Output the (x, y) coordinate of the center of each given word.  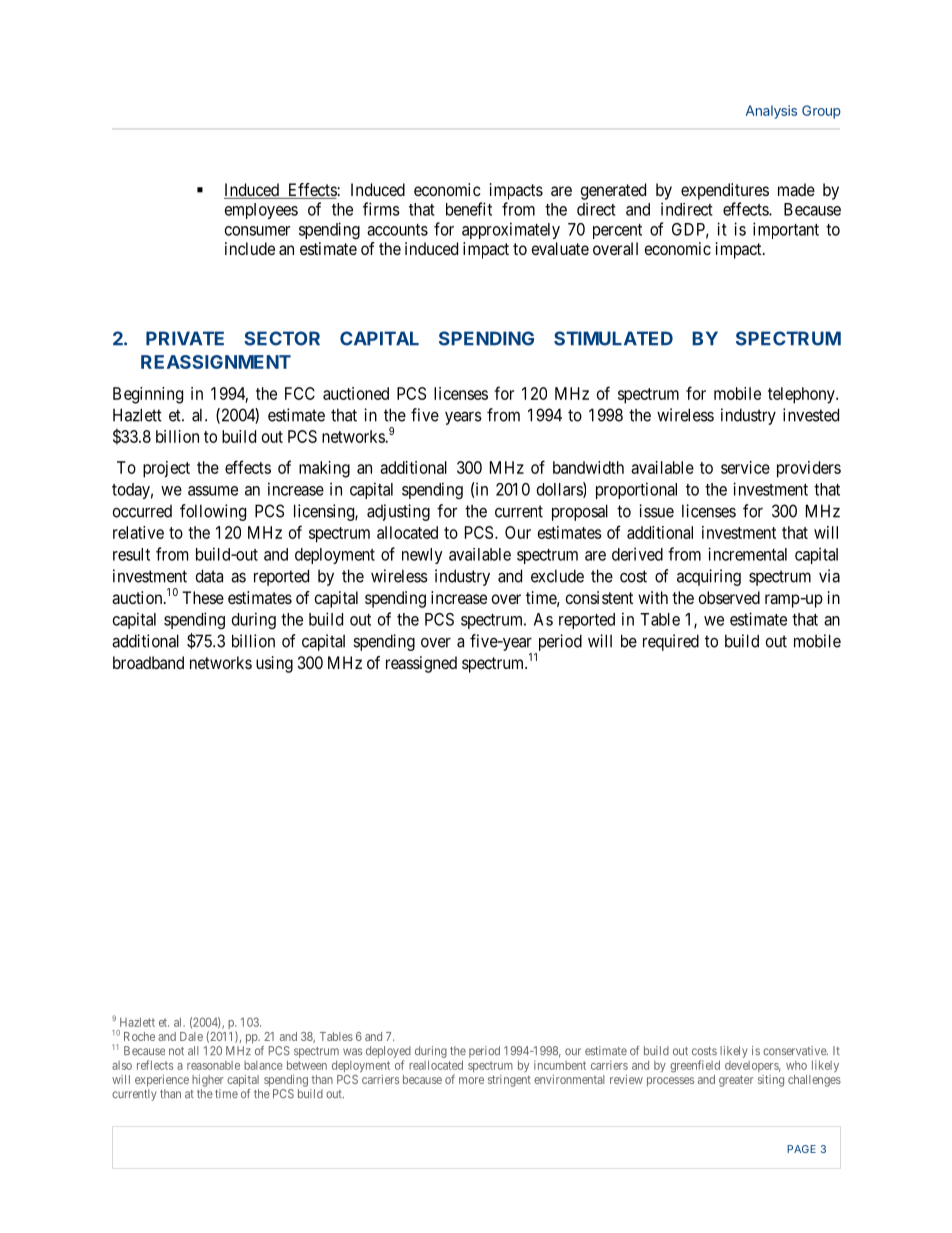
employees (261, 211)
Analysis (771, 112)
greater (736, 1081)
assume (213, 491)
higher (208, 1081)
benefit (469, 209)
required (671, 642)
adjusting (398, 512)
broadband (148, 662)
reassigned (421, 664)
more (471, 1080)
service (745, 467)
